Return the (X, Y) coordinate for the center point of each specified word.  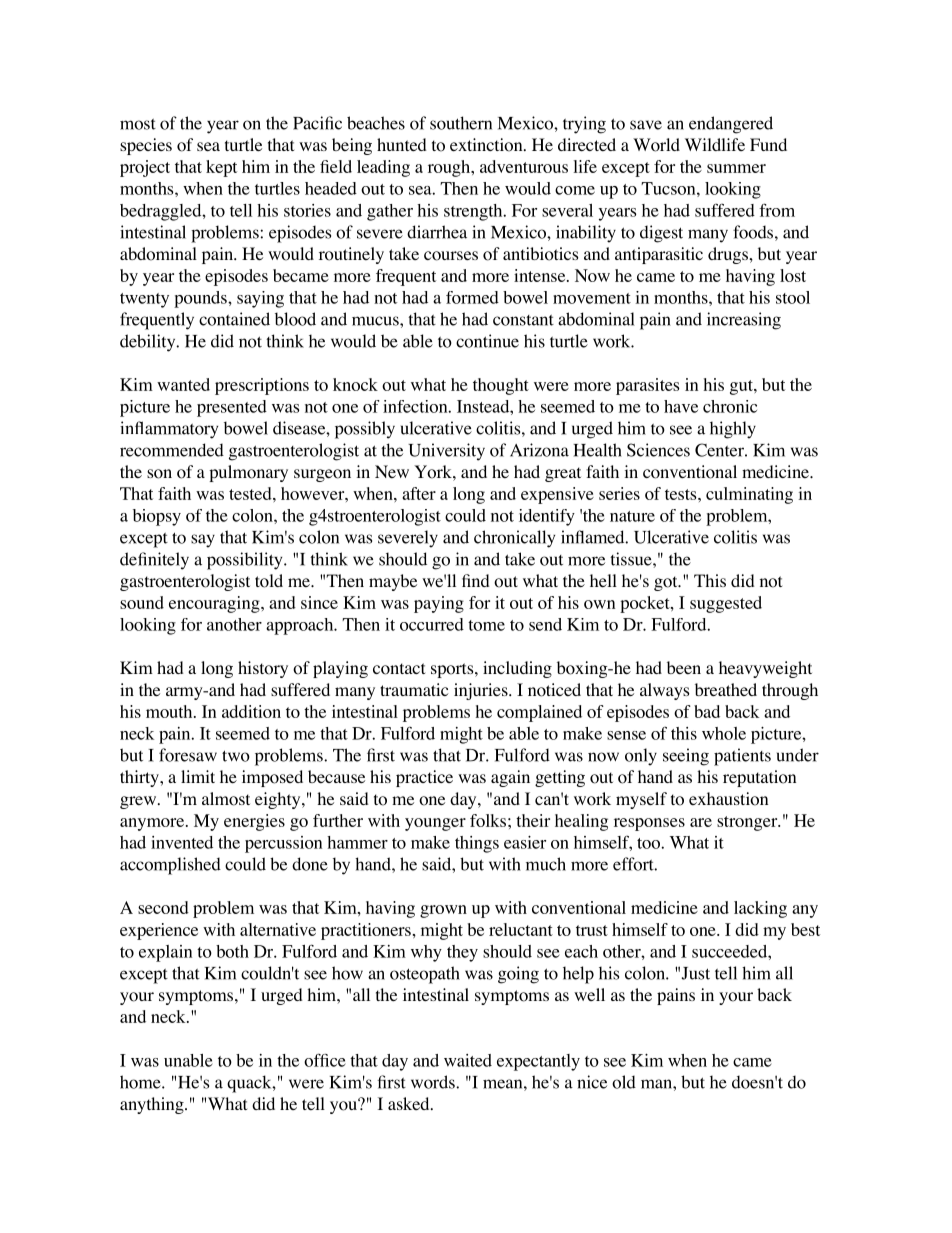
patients (742, 757)
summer (736, 168)
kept (221, 168)
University (446, 452)
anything (153, 1105)
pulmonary (248, 473)
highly (733, 430)
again (510, 778)
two (236, 756)
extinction (487, 145)
